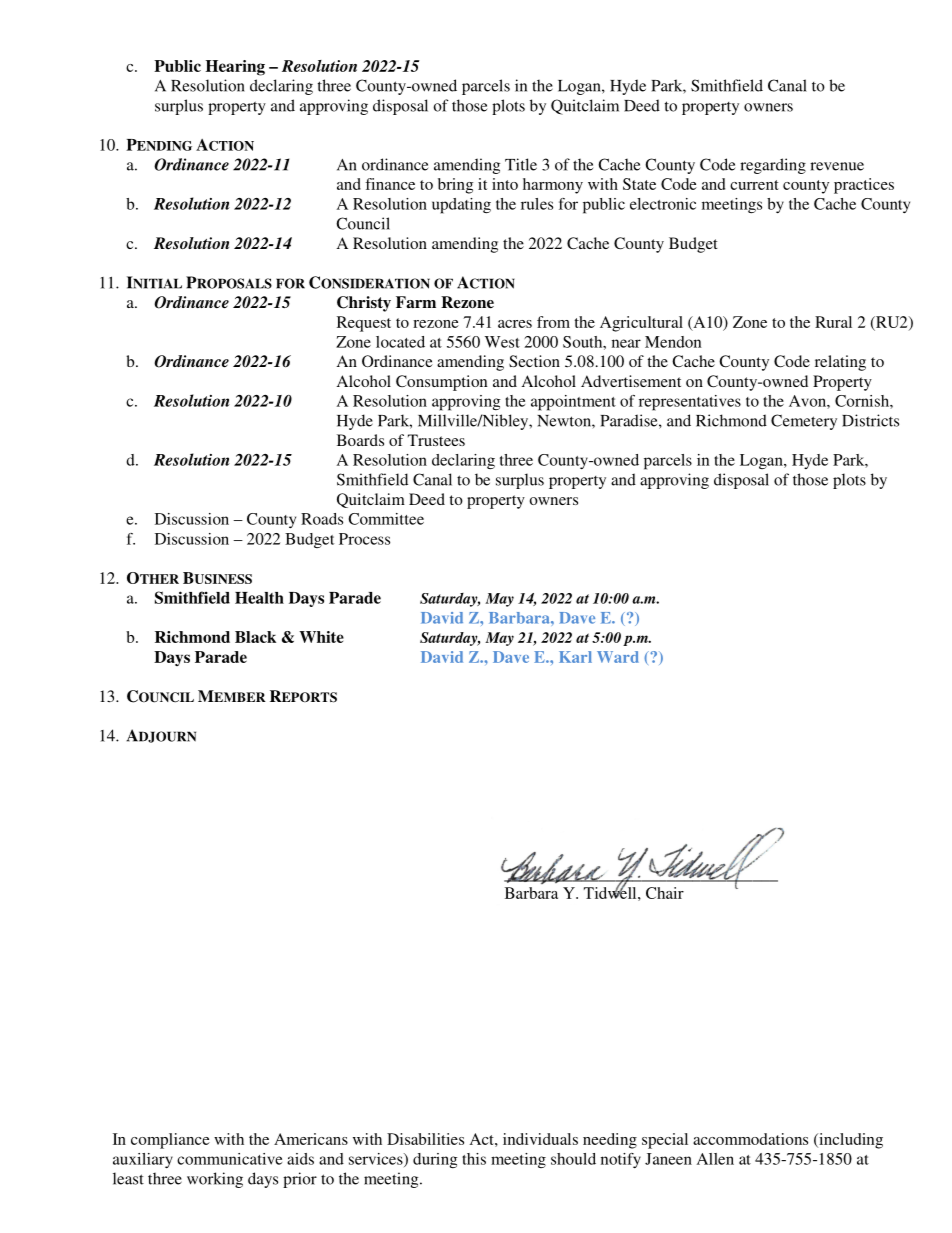 The height and width of the screenshot is (1233, 952). I want to click on Title, so click(521, 164).
